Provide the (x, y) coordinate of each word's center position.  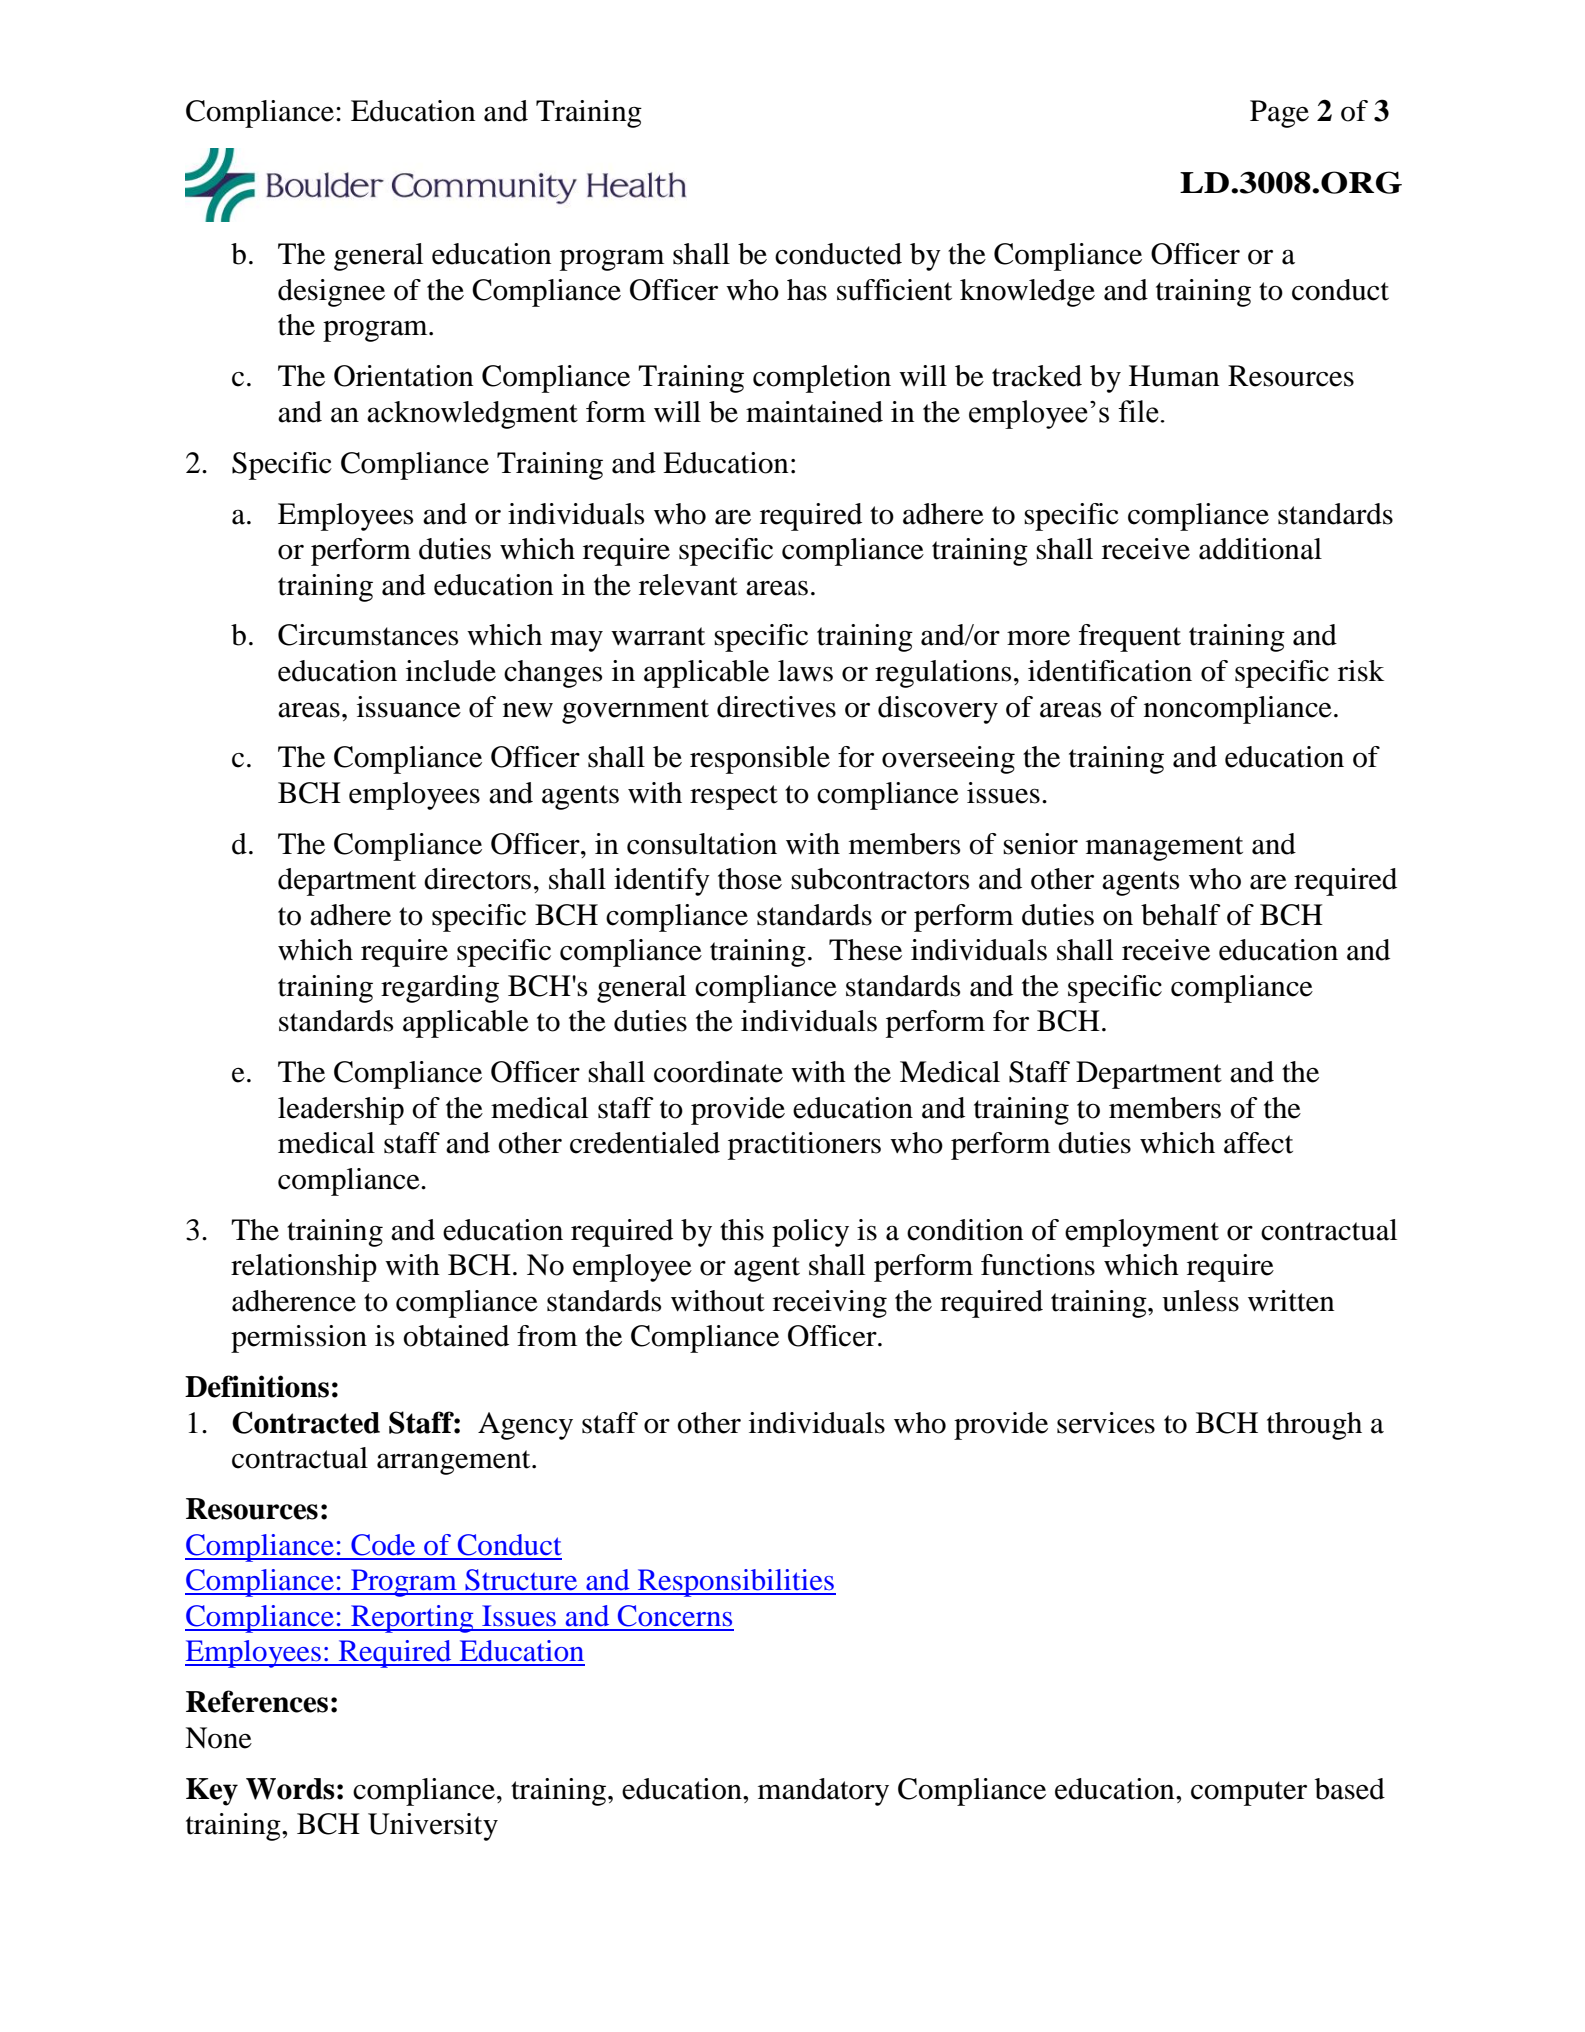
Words (290, 1789)
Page (1279, 114)
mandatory (823, 1792)
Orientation (404, 376)
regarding (440, 989)
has (807, 290)
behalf (1181, 915)
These (865, 950)
